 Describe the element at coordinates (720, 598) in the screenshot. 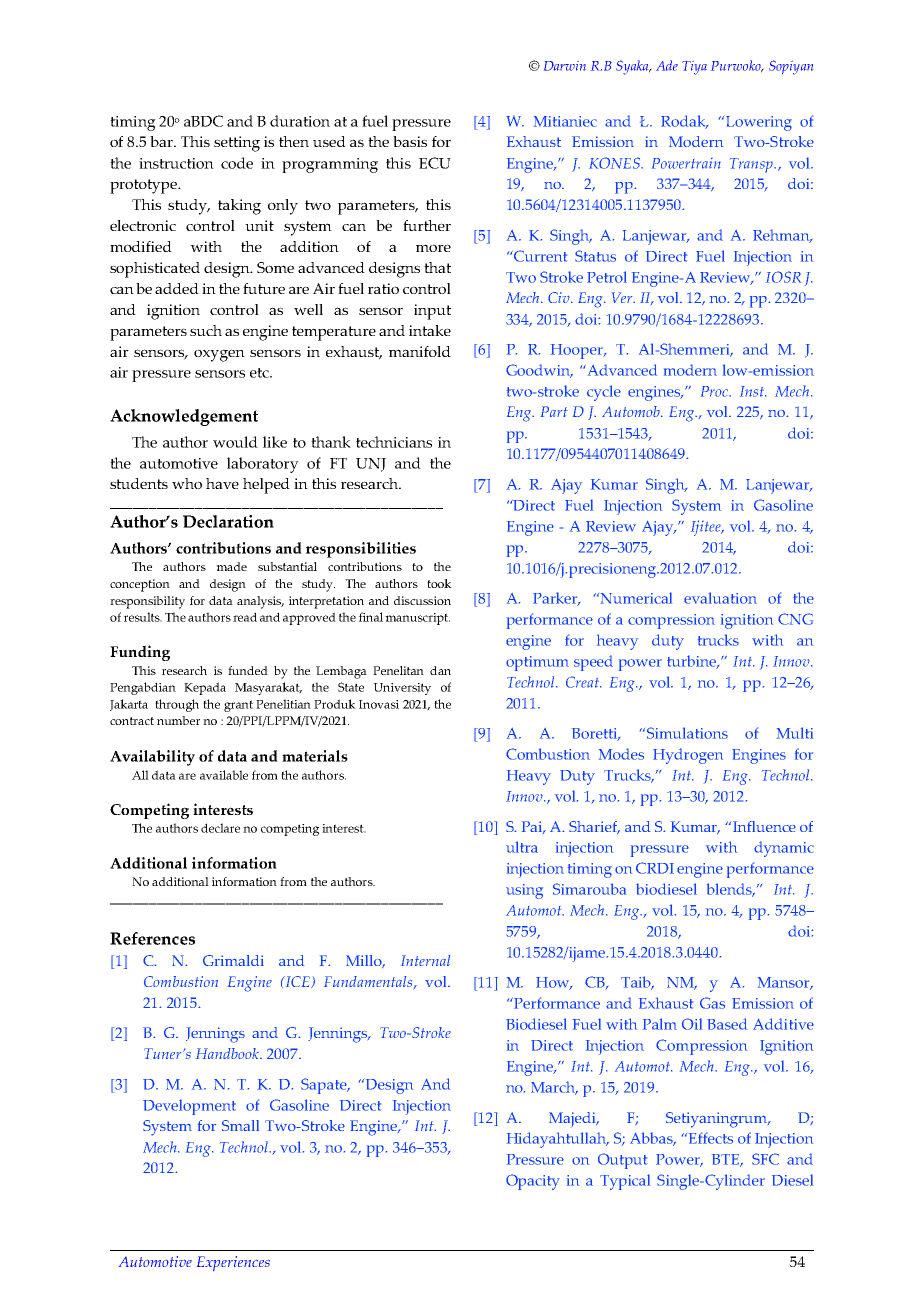

I see `evaluation` at that location.
